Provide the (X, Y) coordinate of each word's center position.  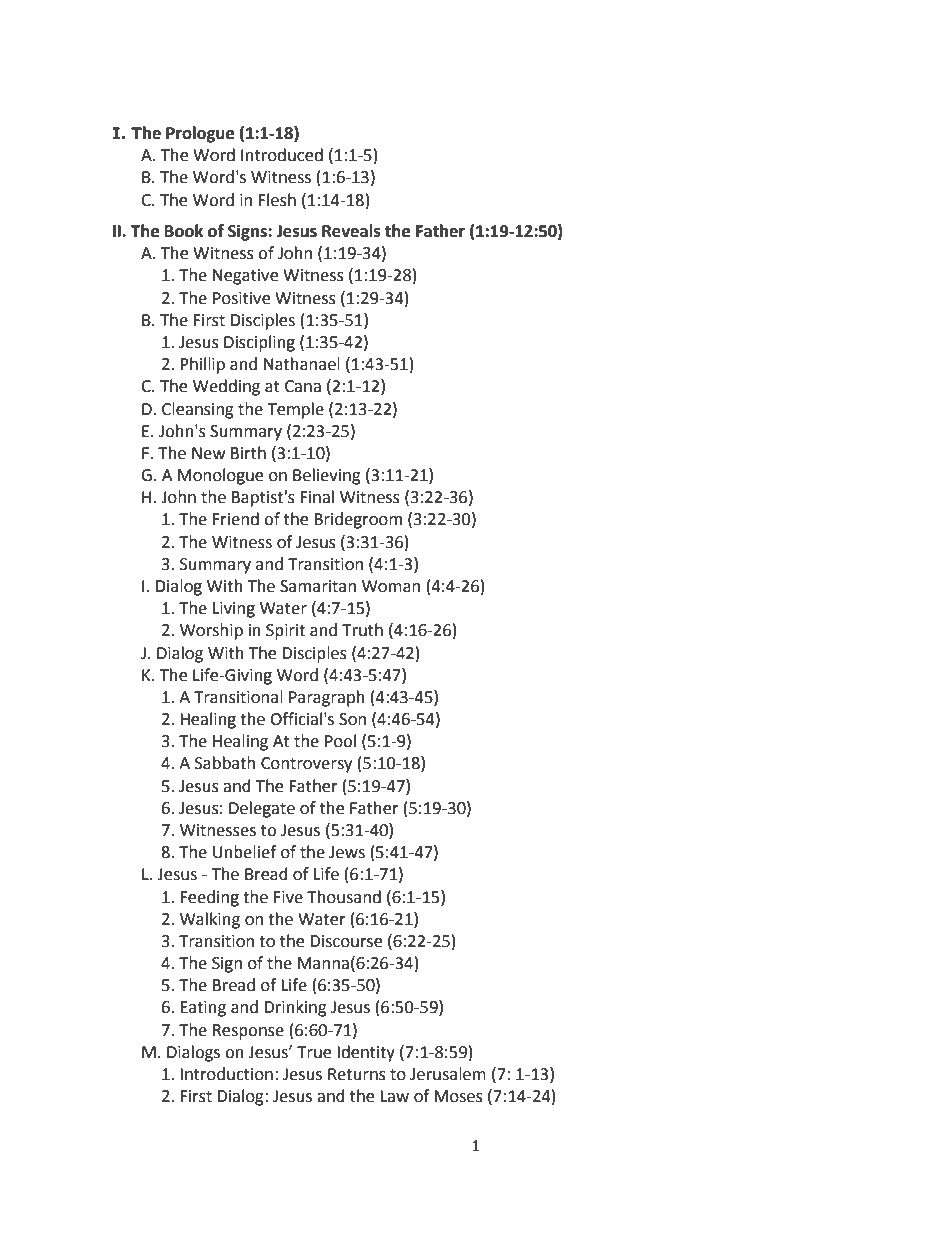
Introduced (282, 155)
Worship (211, 631)
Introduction (226, 1074)
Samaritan (318, 586)
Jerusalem (448, 1074)
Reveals (351, 231)
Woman (391, 586)
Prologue (200, 134)
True (314, 1052)
